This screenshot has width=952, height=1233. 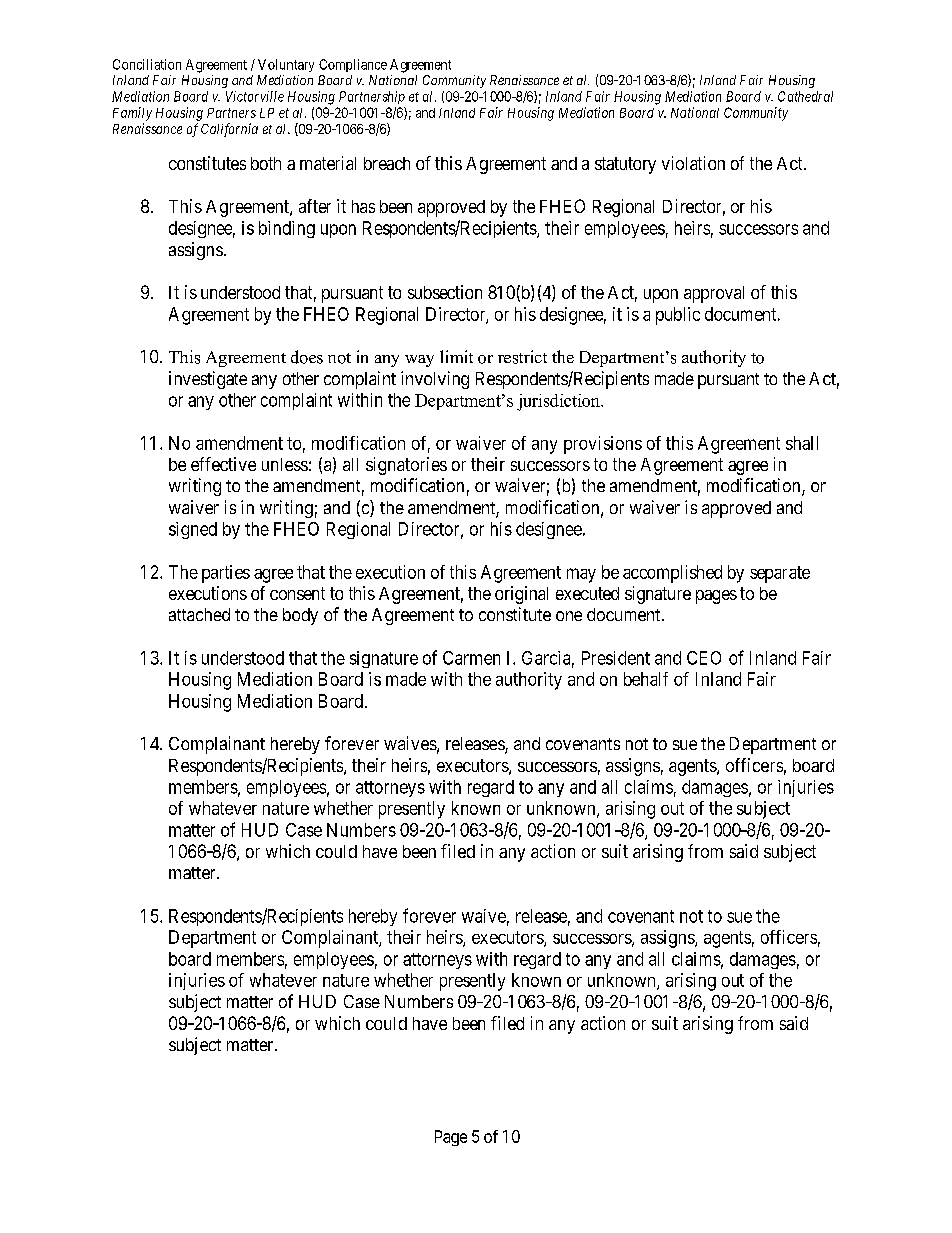 I want to click on effective, so click(x=223, y=464).
